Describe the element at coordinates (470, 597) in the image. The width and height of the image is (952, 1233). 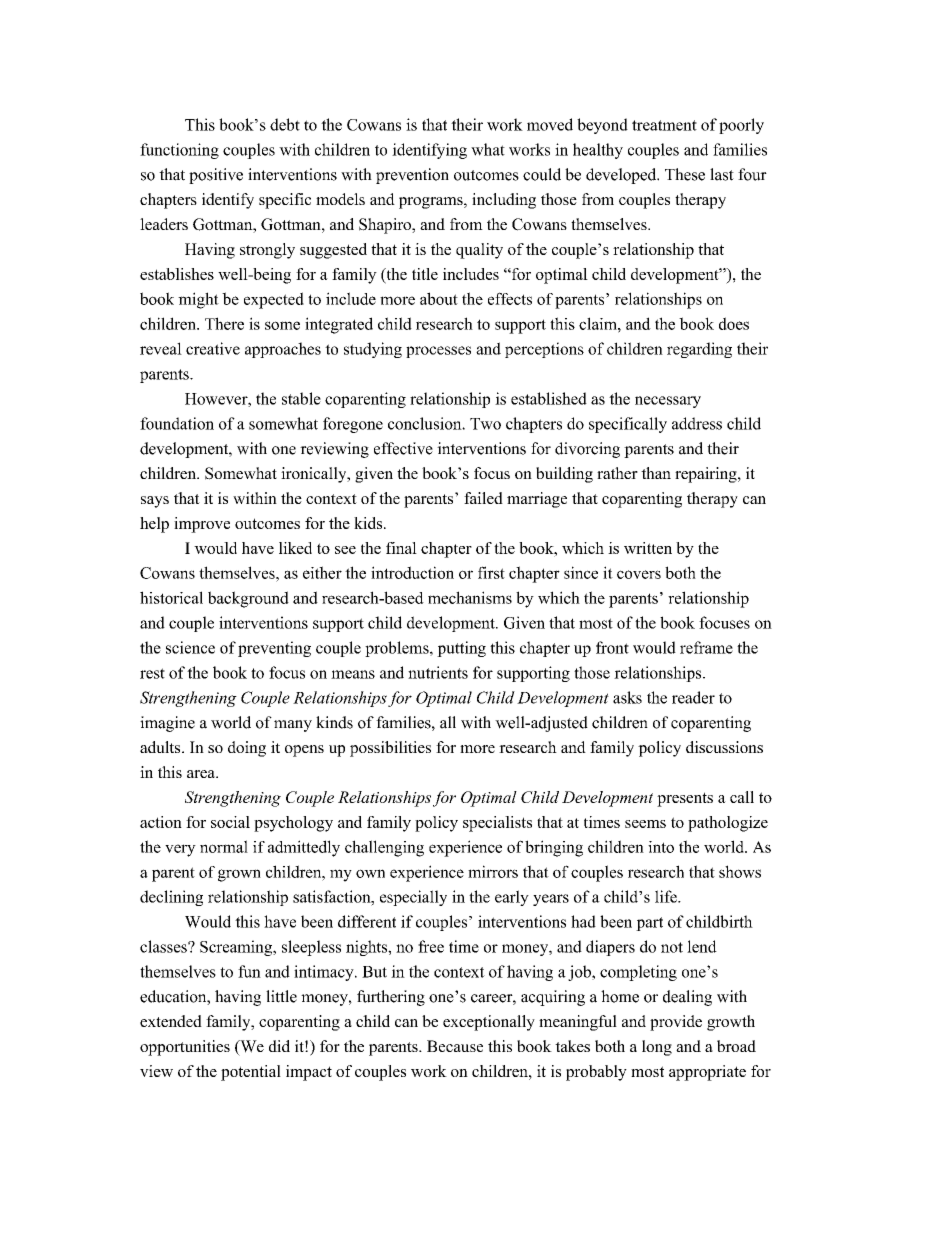
I see `mechanisms` at that location.
